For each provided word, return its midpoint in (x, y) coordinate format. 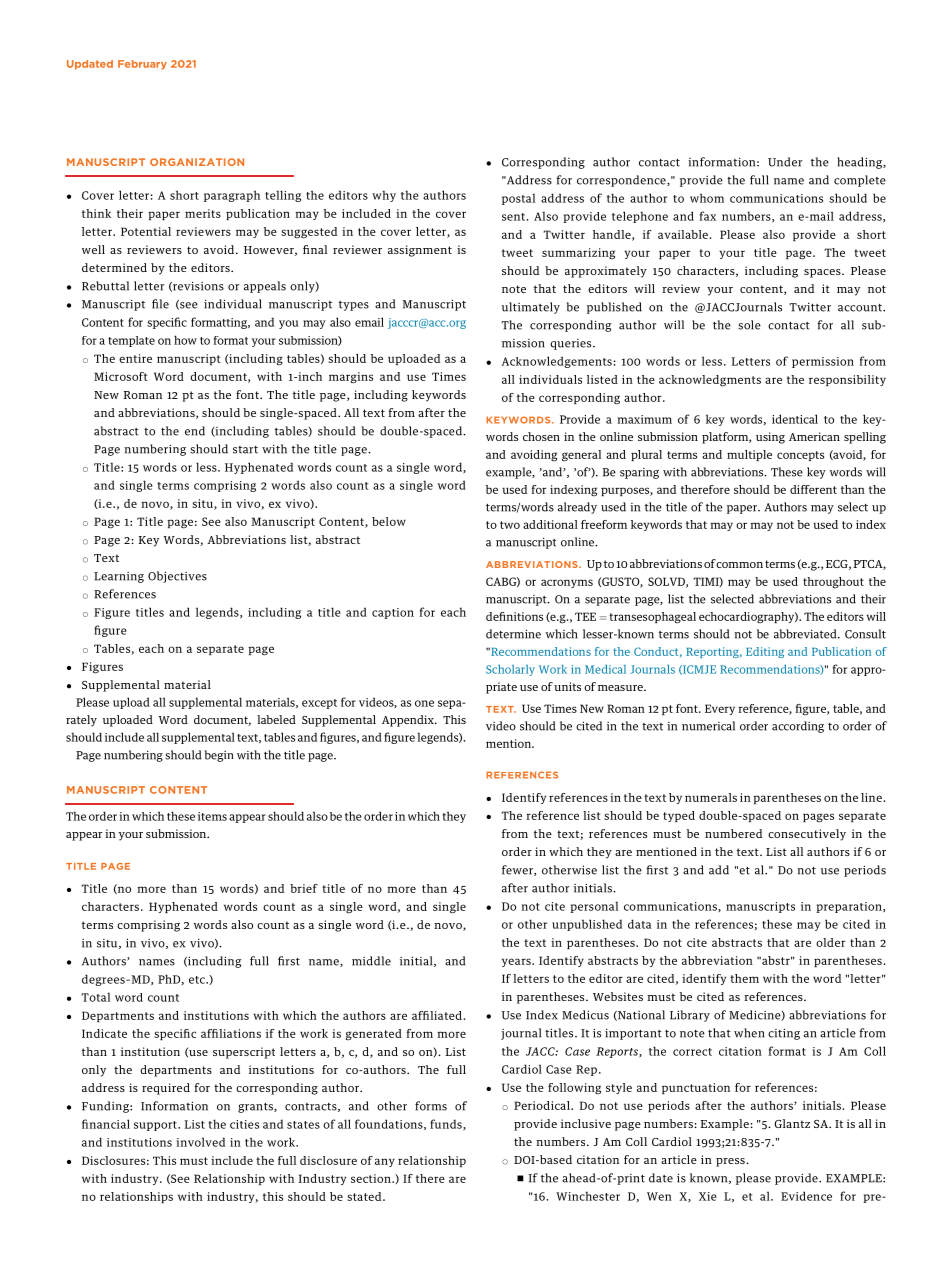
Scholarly (510, 670)
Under (785, 162)
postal (518, 199)
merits (203, 213)
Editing (765, 652)
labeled (276, 719)
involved (201, 1142)
